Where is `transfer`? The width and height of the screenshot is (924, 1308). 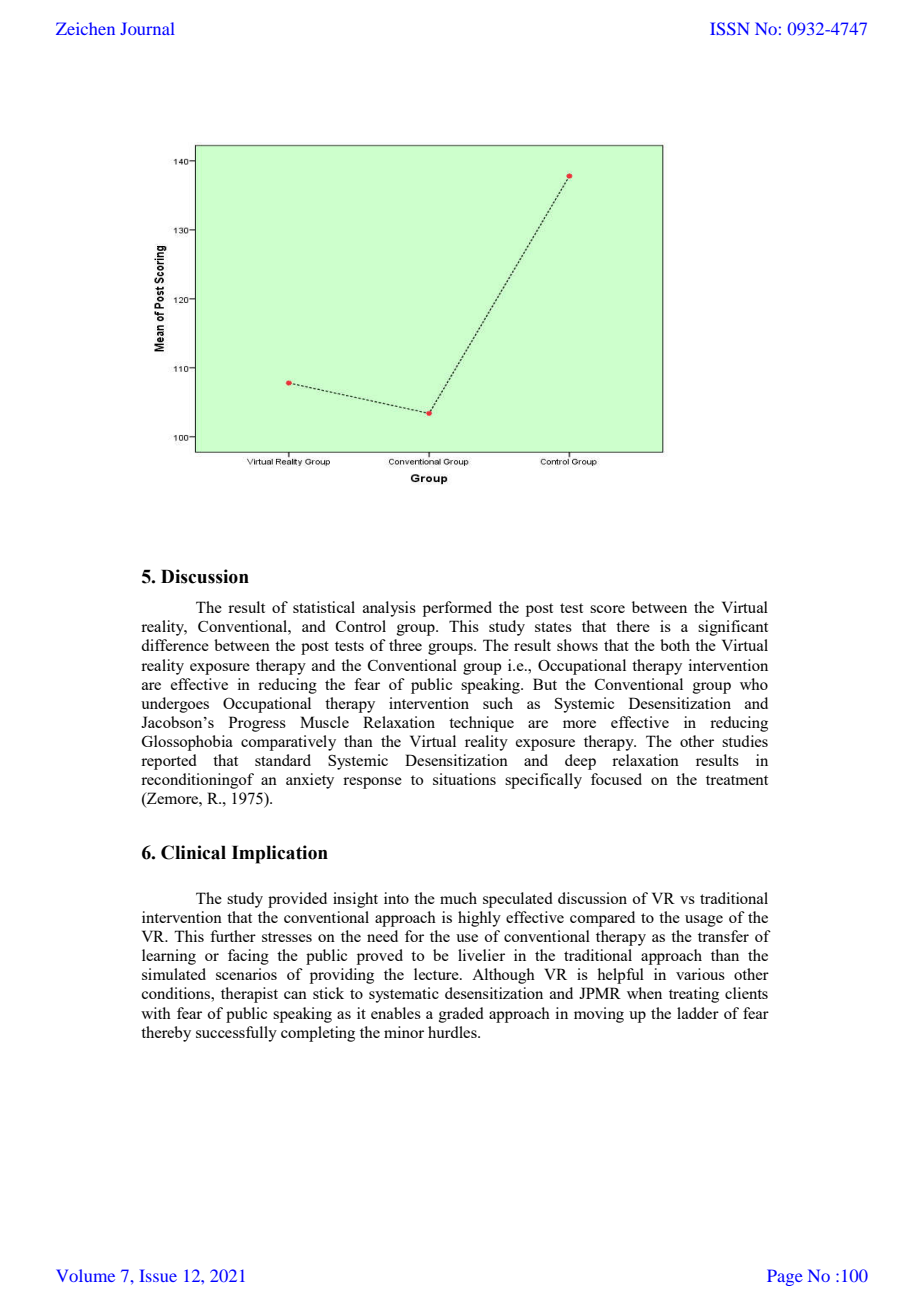 transfer is located at coordinates (723, 936).
